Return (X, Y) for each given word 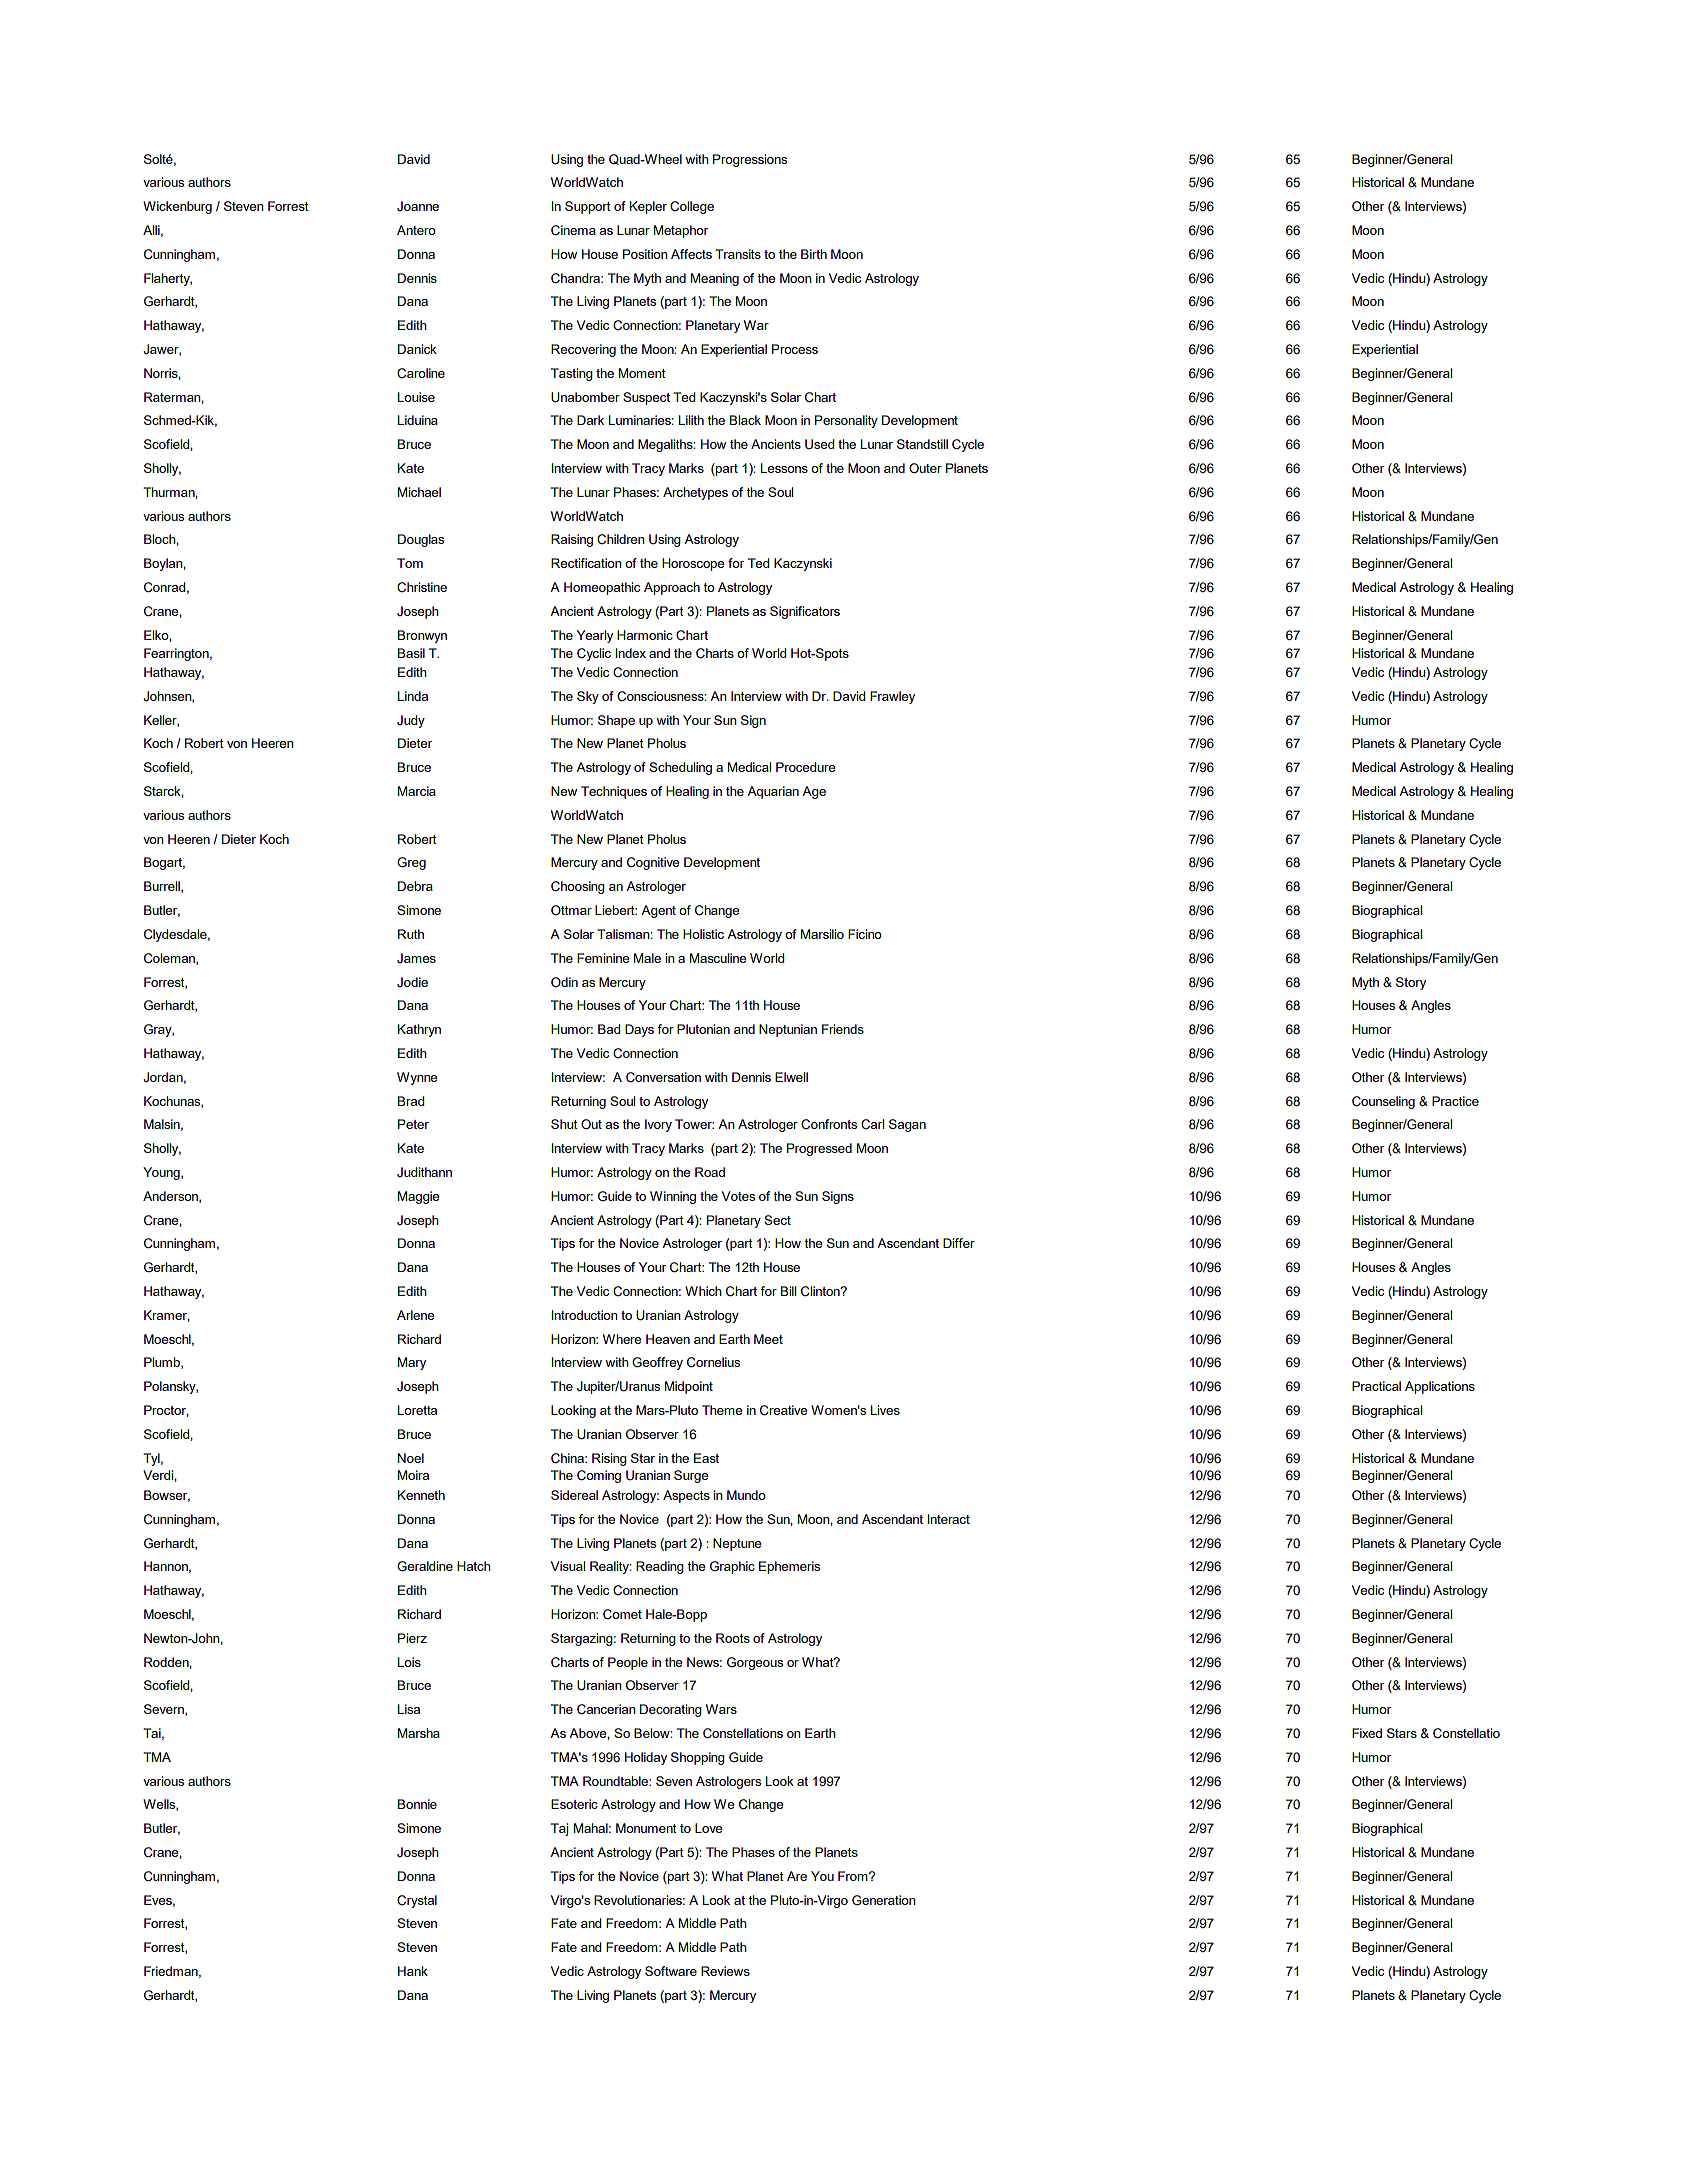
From (854, 1876)
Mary (412, 1363)
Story (1411, 983)
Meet (768, 1339)
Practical (1376, 1386)
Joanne (418, 206)
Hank (413, 1971)
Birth (814, 254)
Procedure (805, 767)
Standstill (922, 444)
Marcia (417, 791)
